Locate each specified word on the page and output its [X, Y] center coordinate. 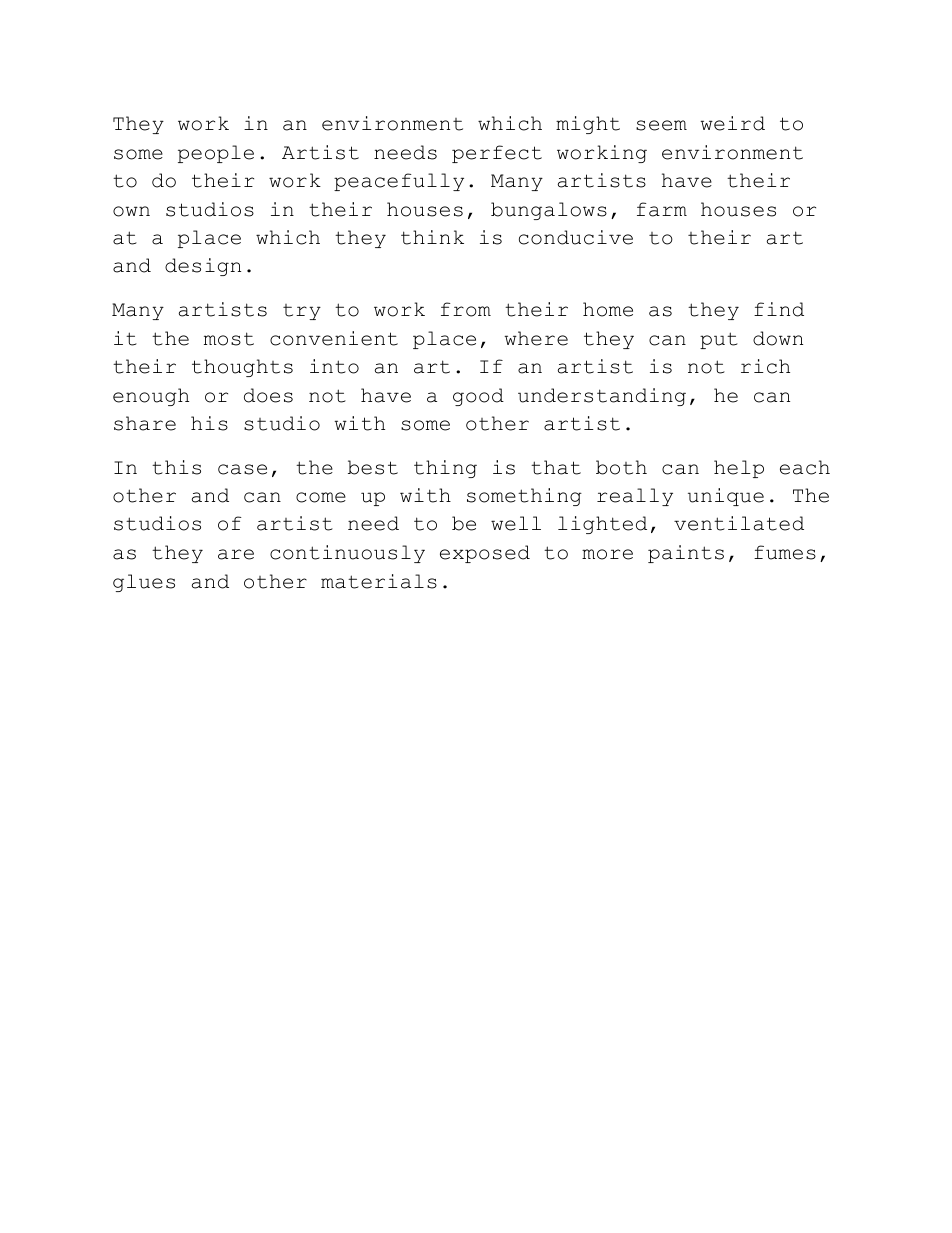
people [216, 154]
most [229, 339]
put [719, 340]
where [536, 338]
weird [732, 123]
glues [144, 583]
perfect [497, 154]
